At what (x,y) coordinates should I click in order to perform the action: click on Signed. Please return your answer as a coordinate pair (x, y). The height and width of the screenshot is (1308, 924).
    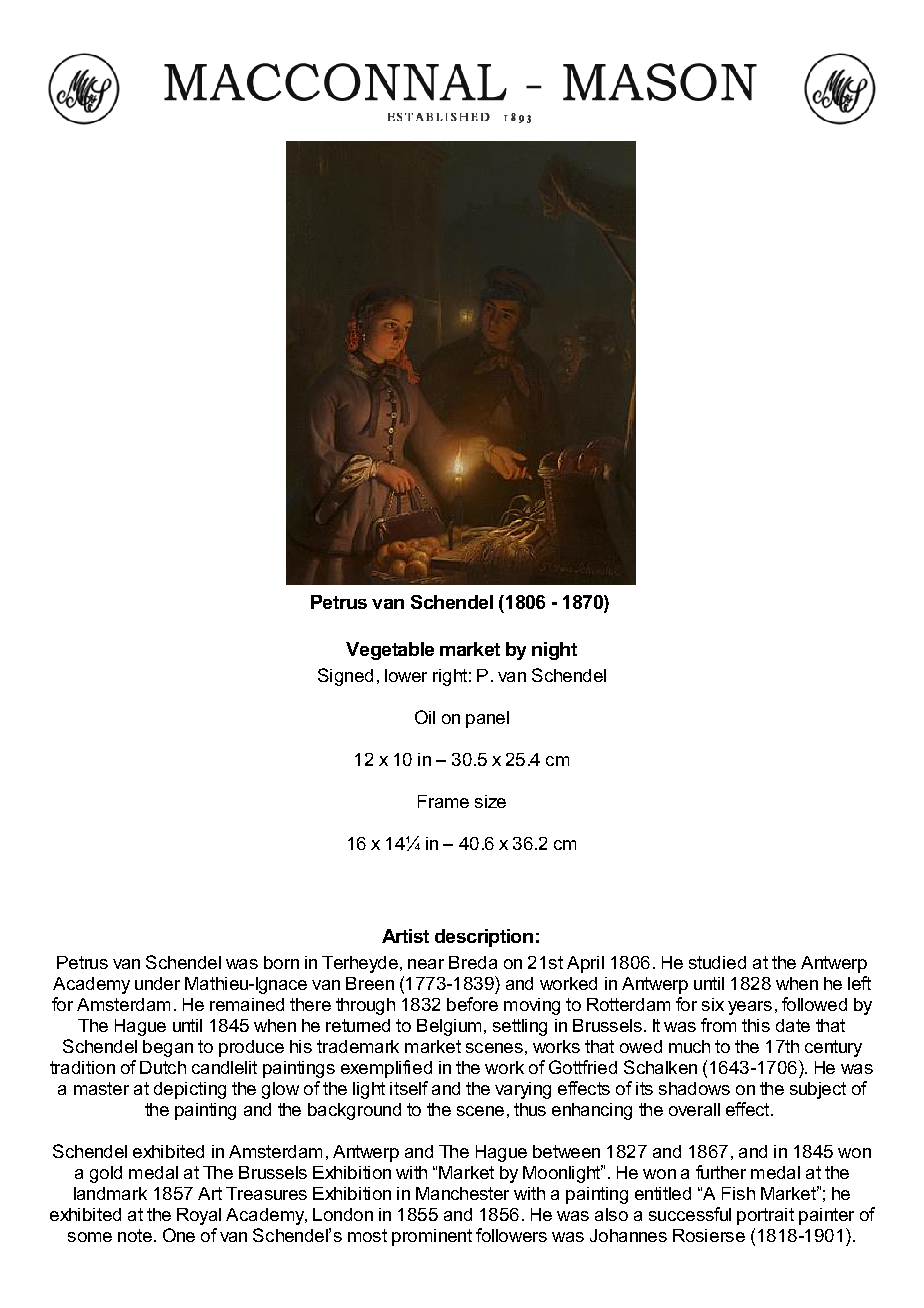
    Looking at the image, I should click on (345, 677).
